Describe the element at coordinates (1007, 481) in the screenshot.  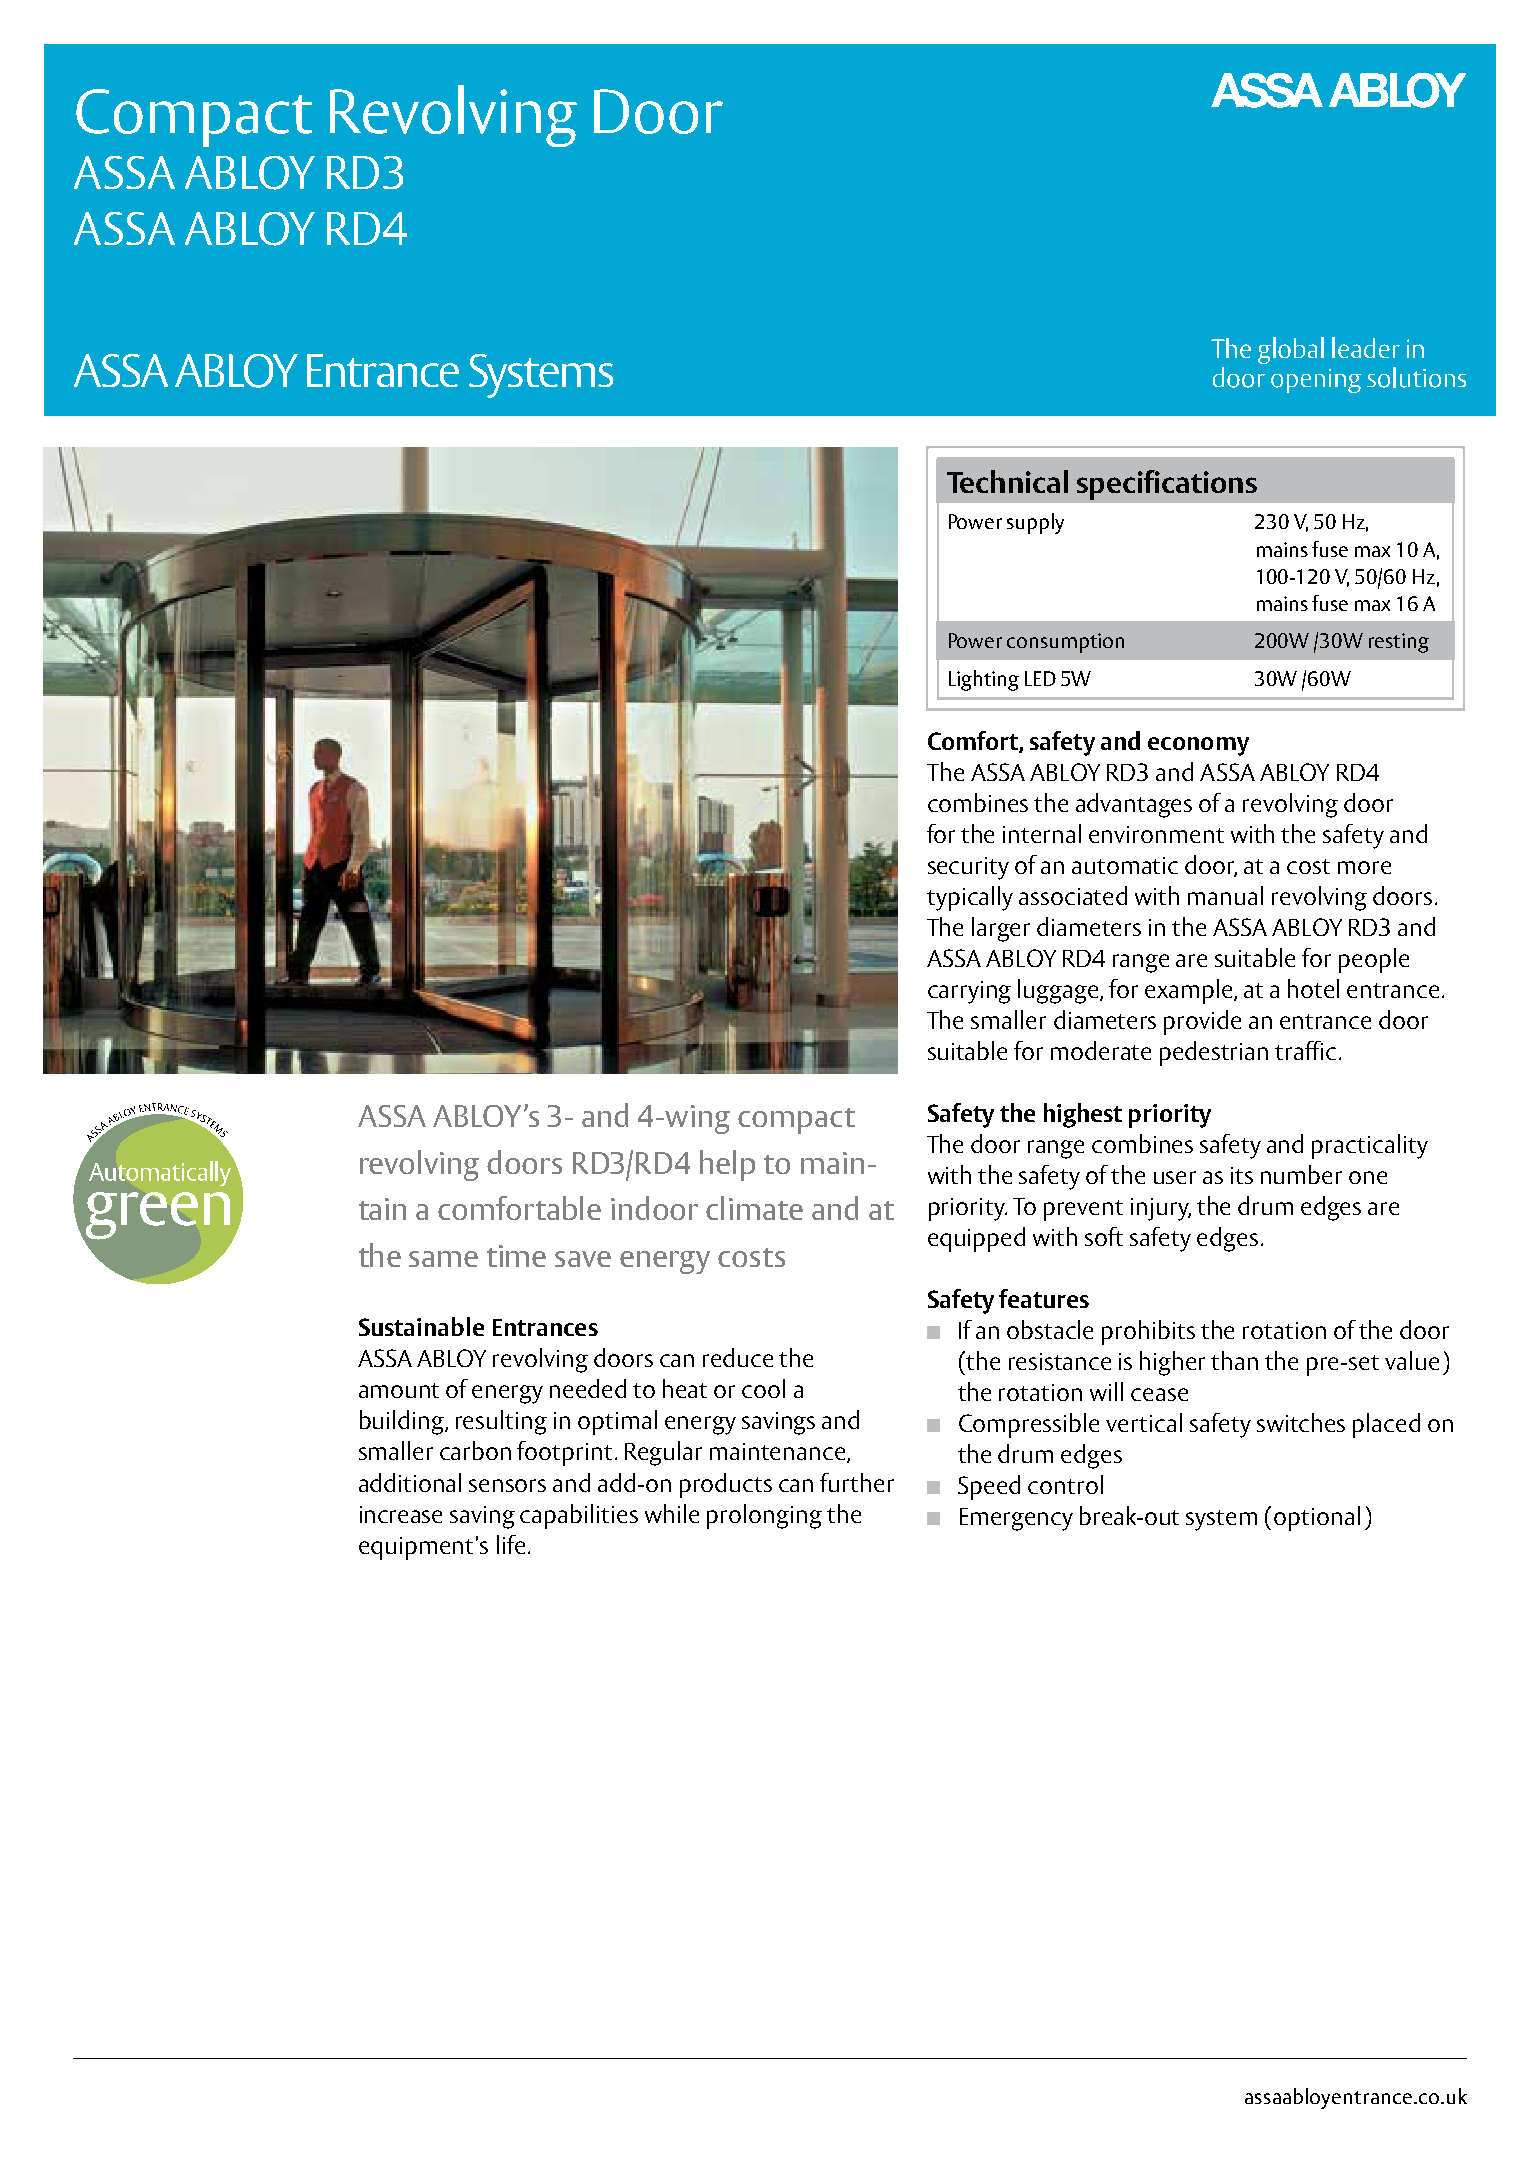
I see `Technical` at that location.
